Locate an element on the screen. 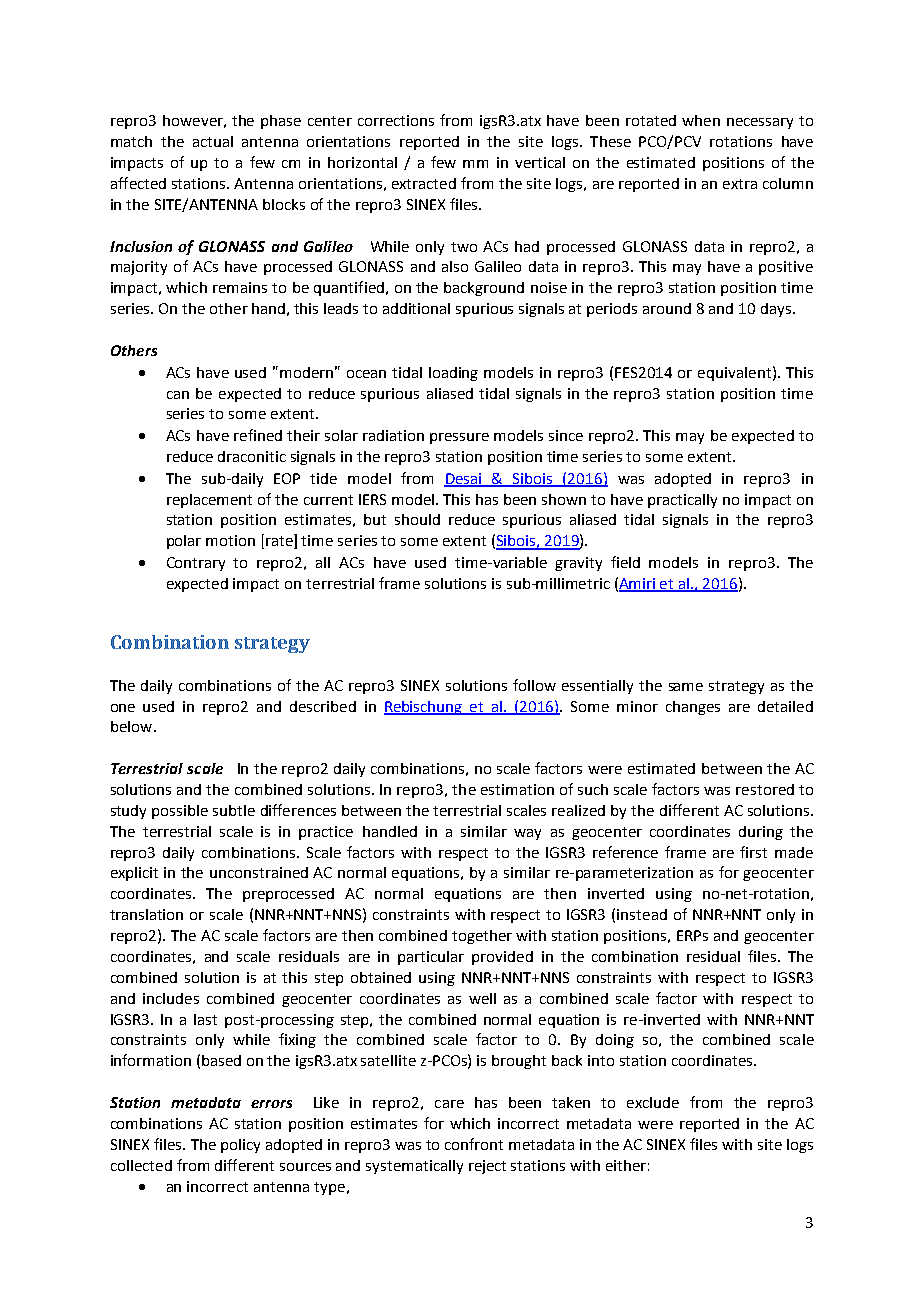 This screenshot has width=924, height=1308. corrections is located at coordinates (396, 120).
